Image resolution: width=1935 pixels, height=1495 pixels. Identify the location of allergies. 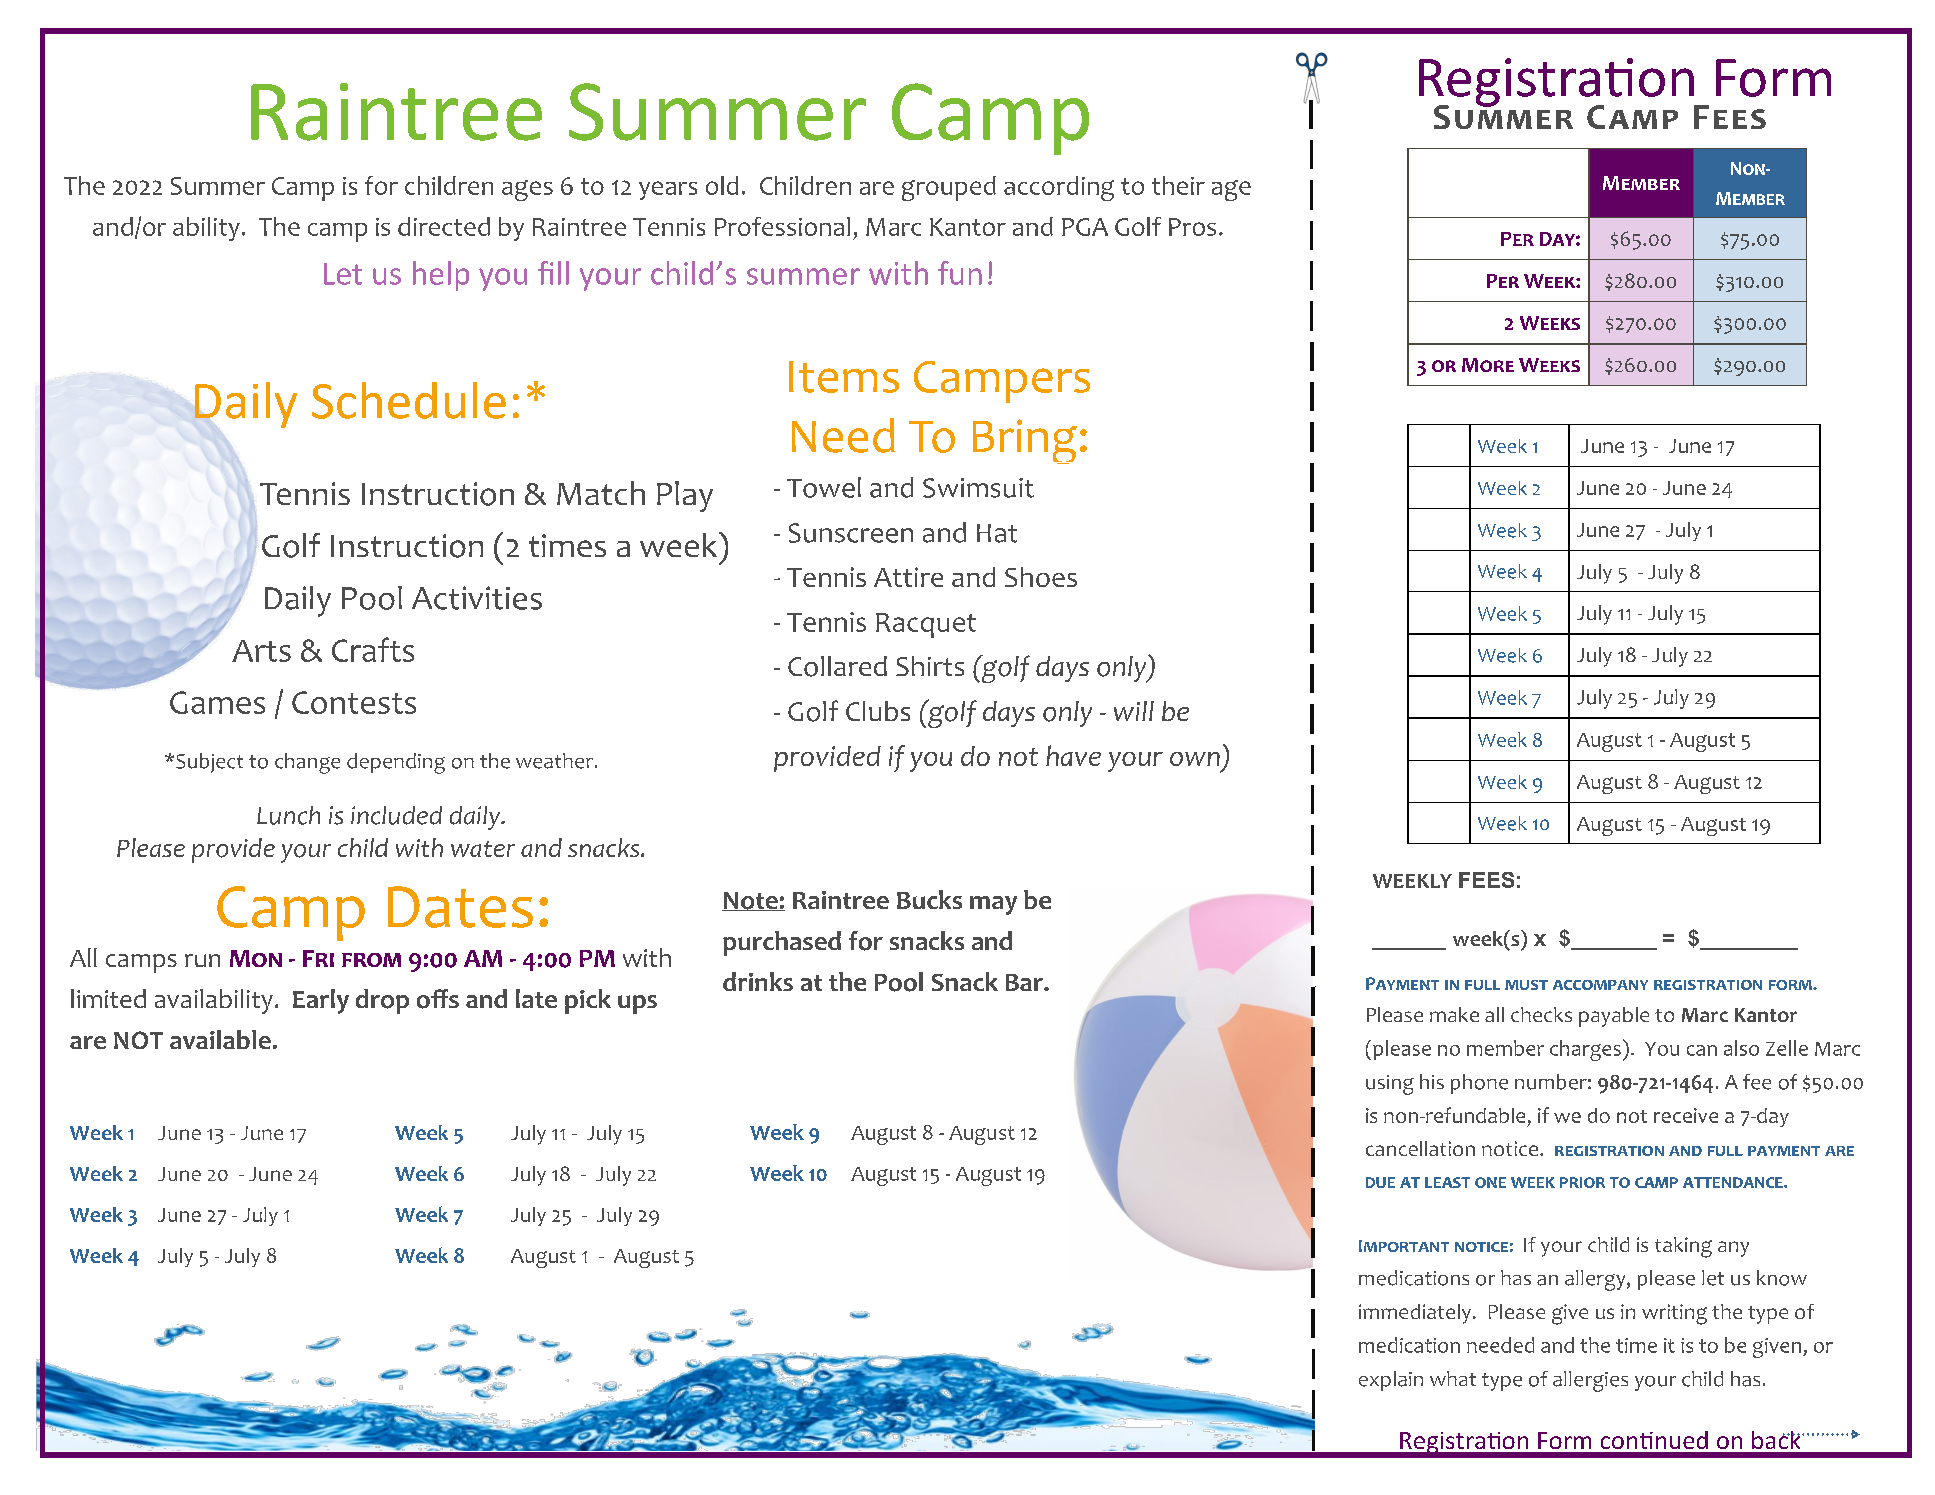
(1590, 1381).
